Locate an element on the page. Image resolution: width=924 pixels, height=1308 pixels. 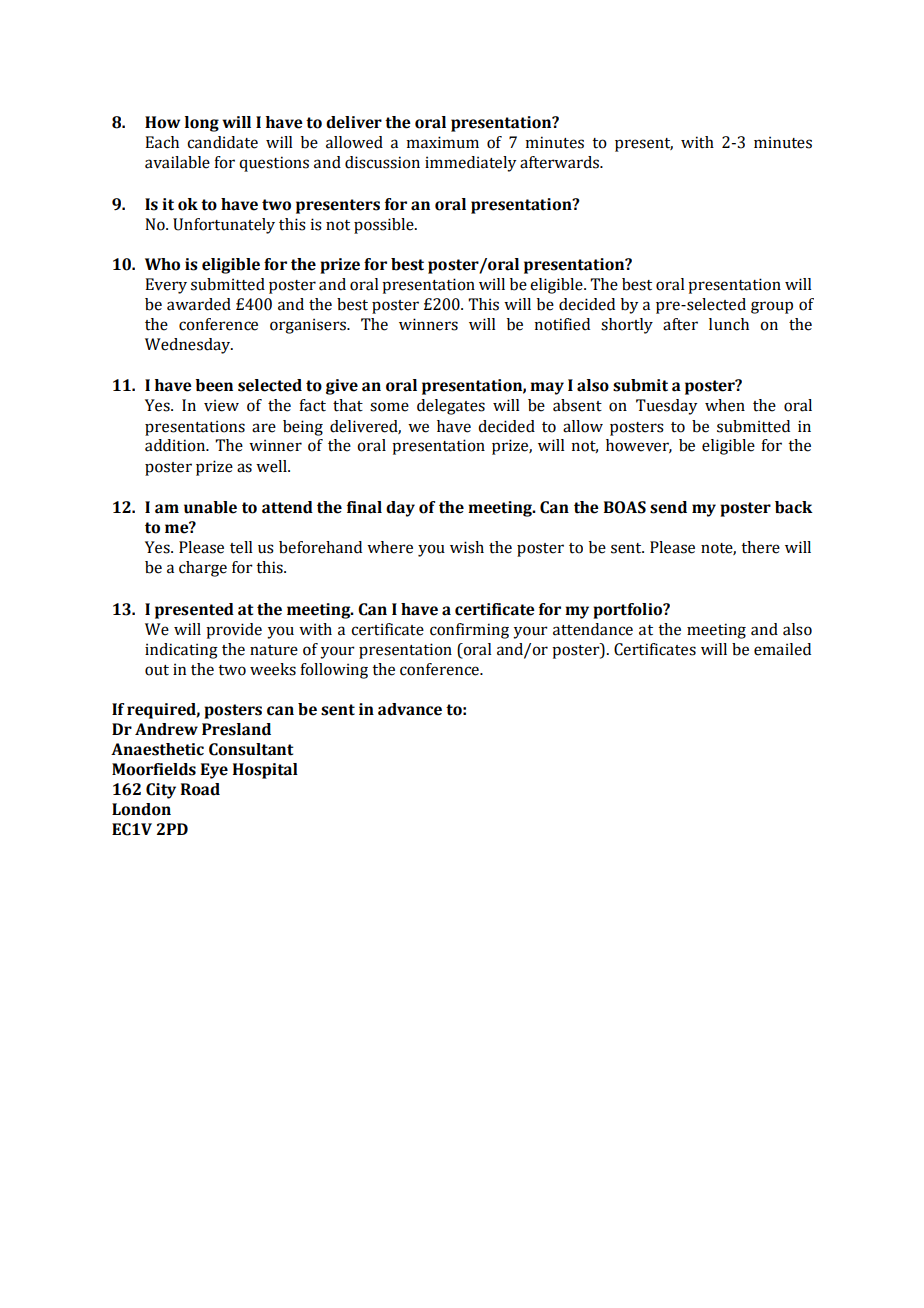
wish is located at coordinates (467, 547).
